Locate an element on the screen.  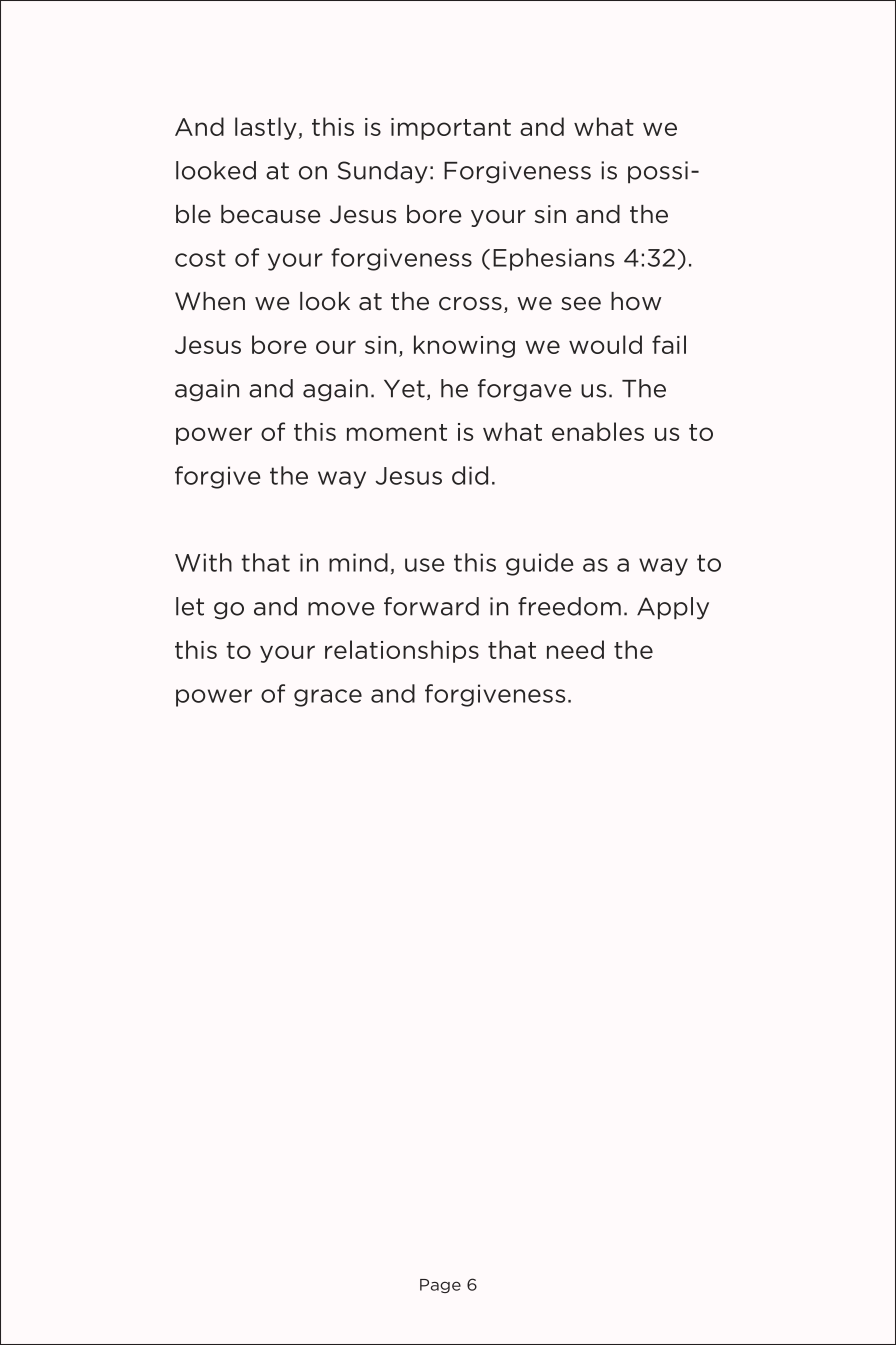
need is located at coordinates (575, 649).
